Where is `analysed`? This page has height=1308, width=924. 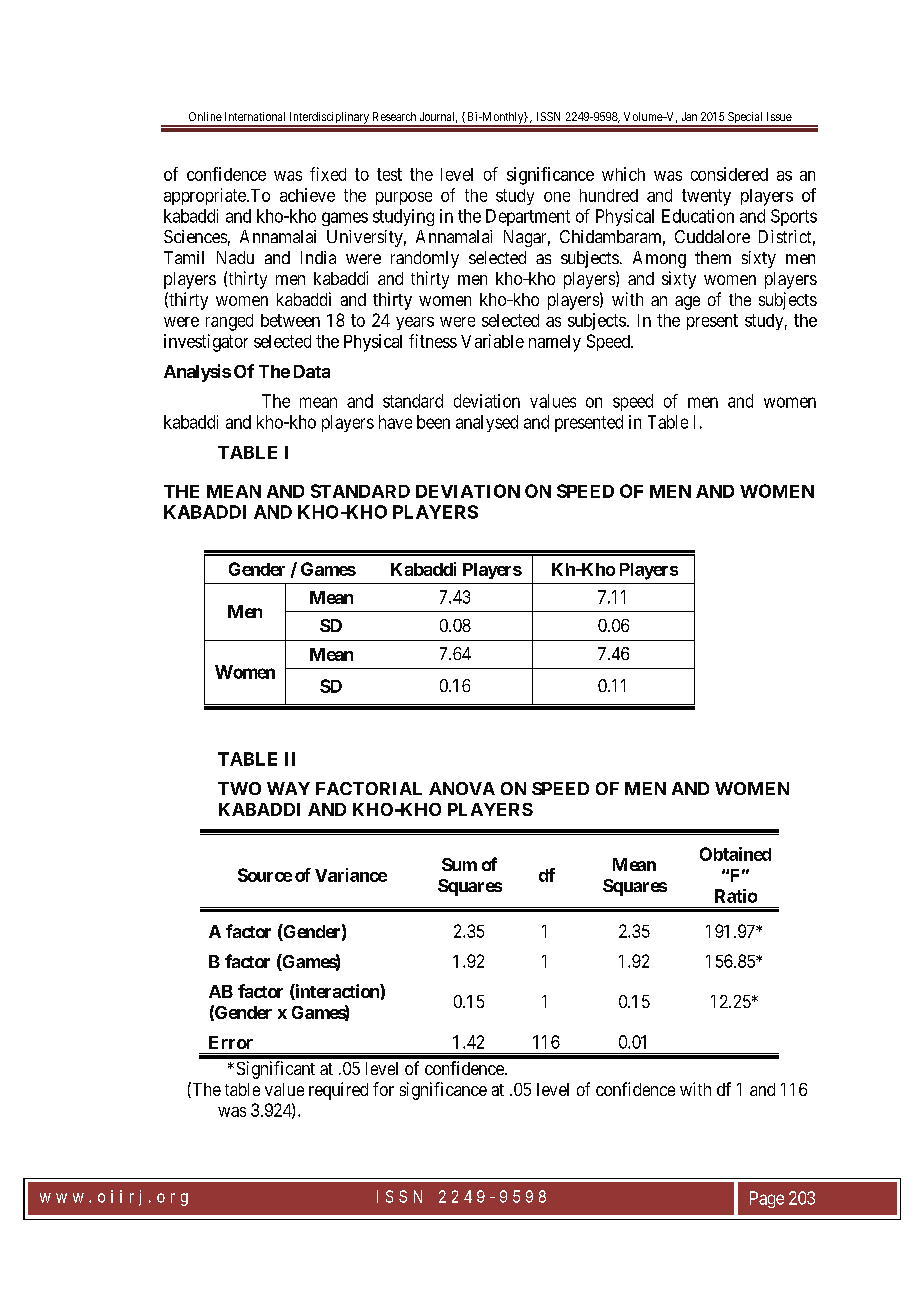 analysed is located at coordinates (487, 423).
